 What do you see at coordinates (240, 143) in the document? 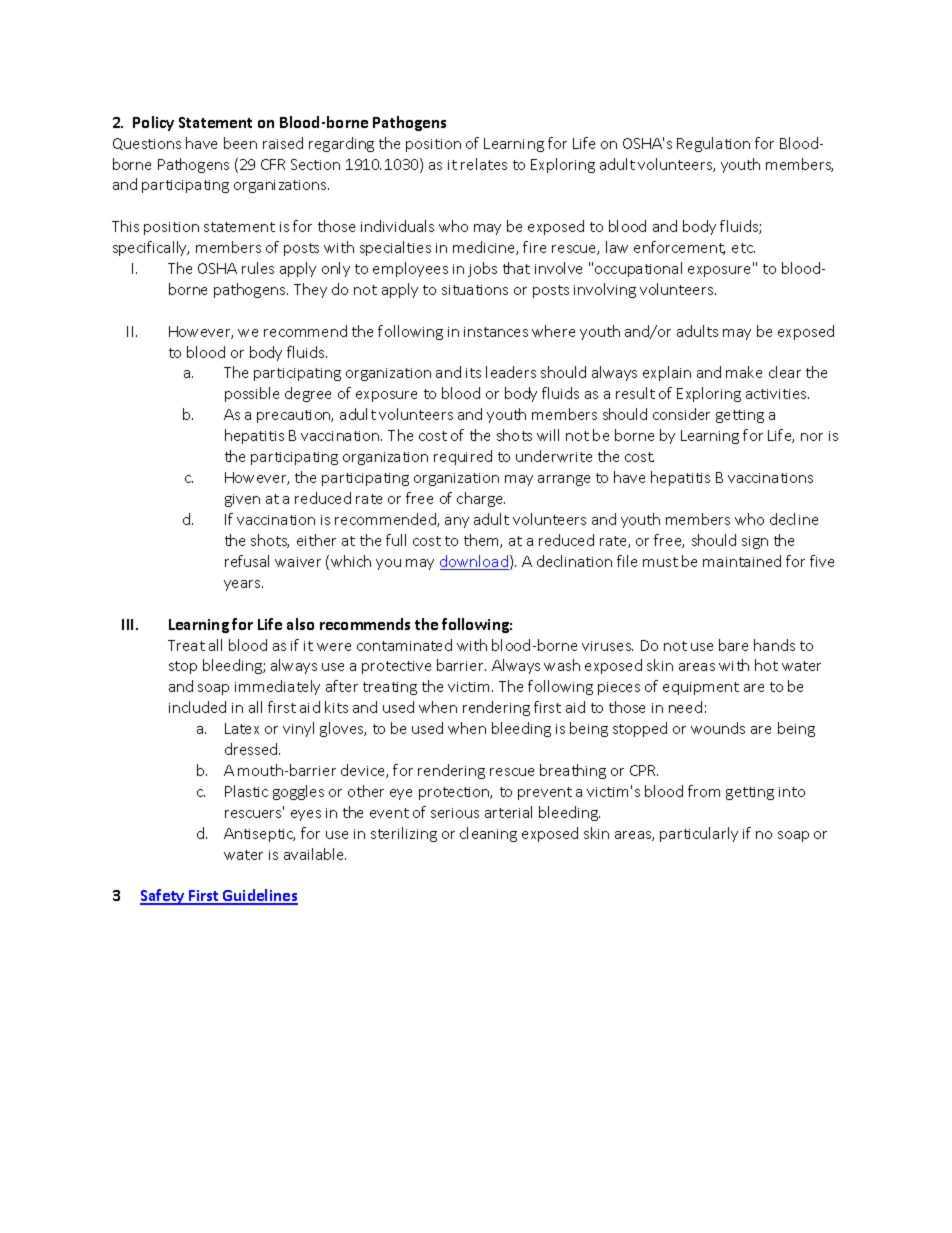
I see `been` at bounding box center [240, 143].
